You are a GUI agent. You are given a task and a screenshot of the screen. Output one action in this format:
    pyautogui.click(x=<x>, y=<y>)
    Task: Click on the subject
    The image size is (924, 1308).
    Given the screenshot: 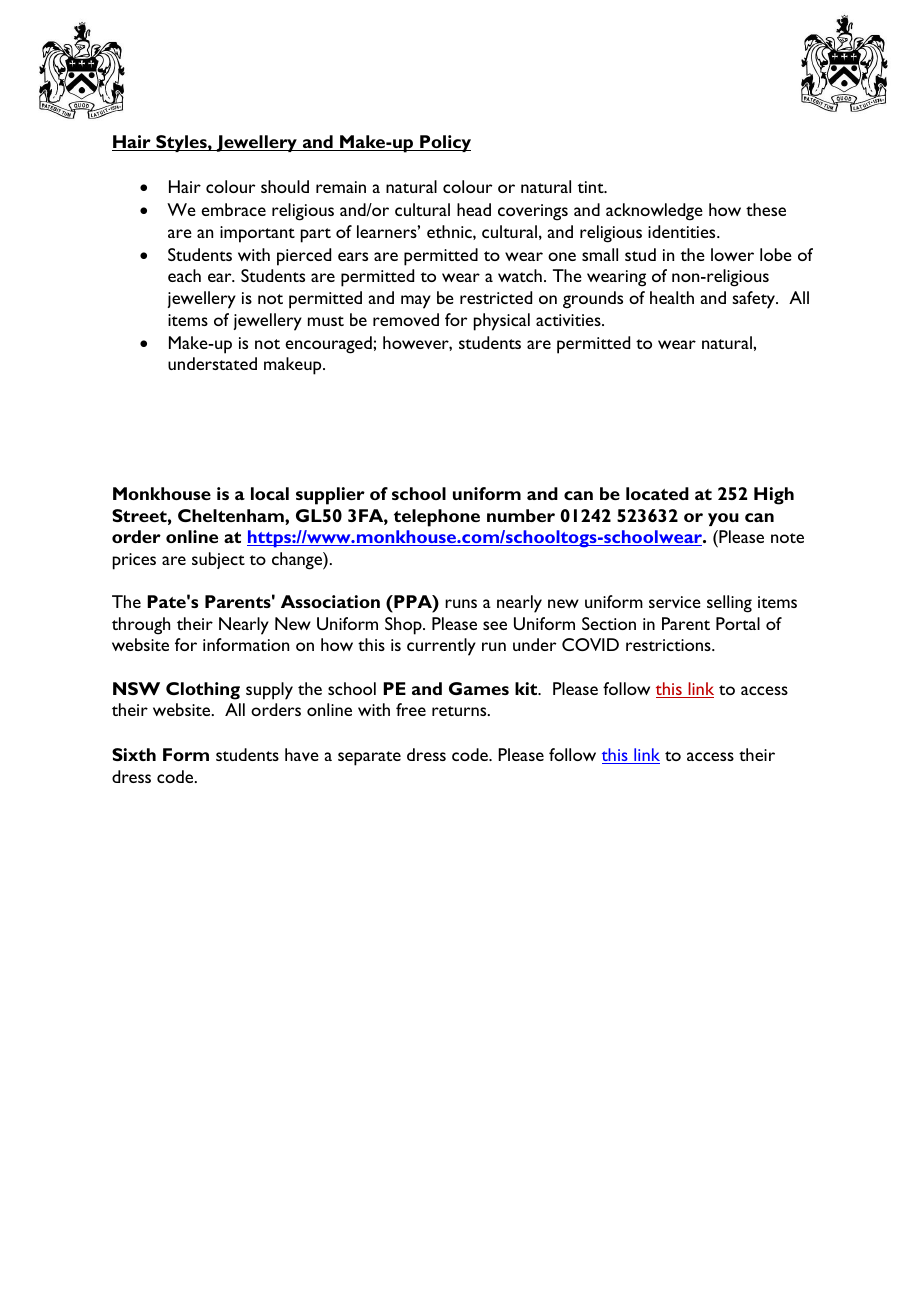 What is the action you would take?
    pyautogui.click(x=218, y=560)
